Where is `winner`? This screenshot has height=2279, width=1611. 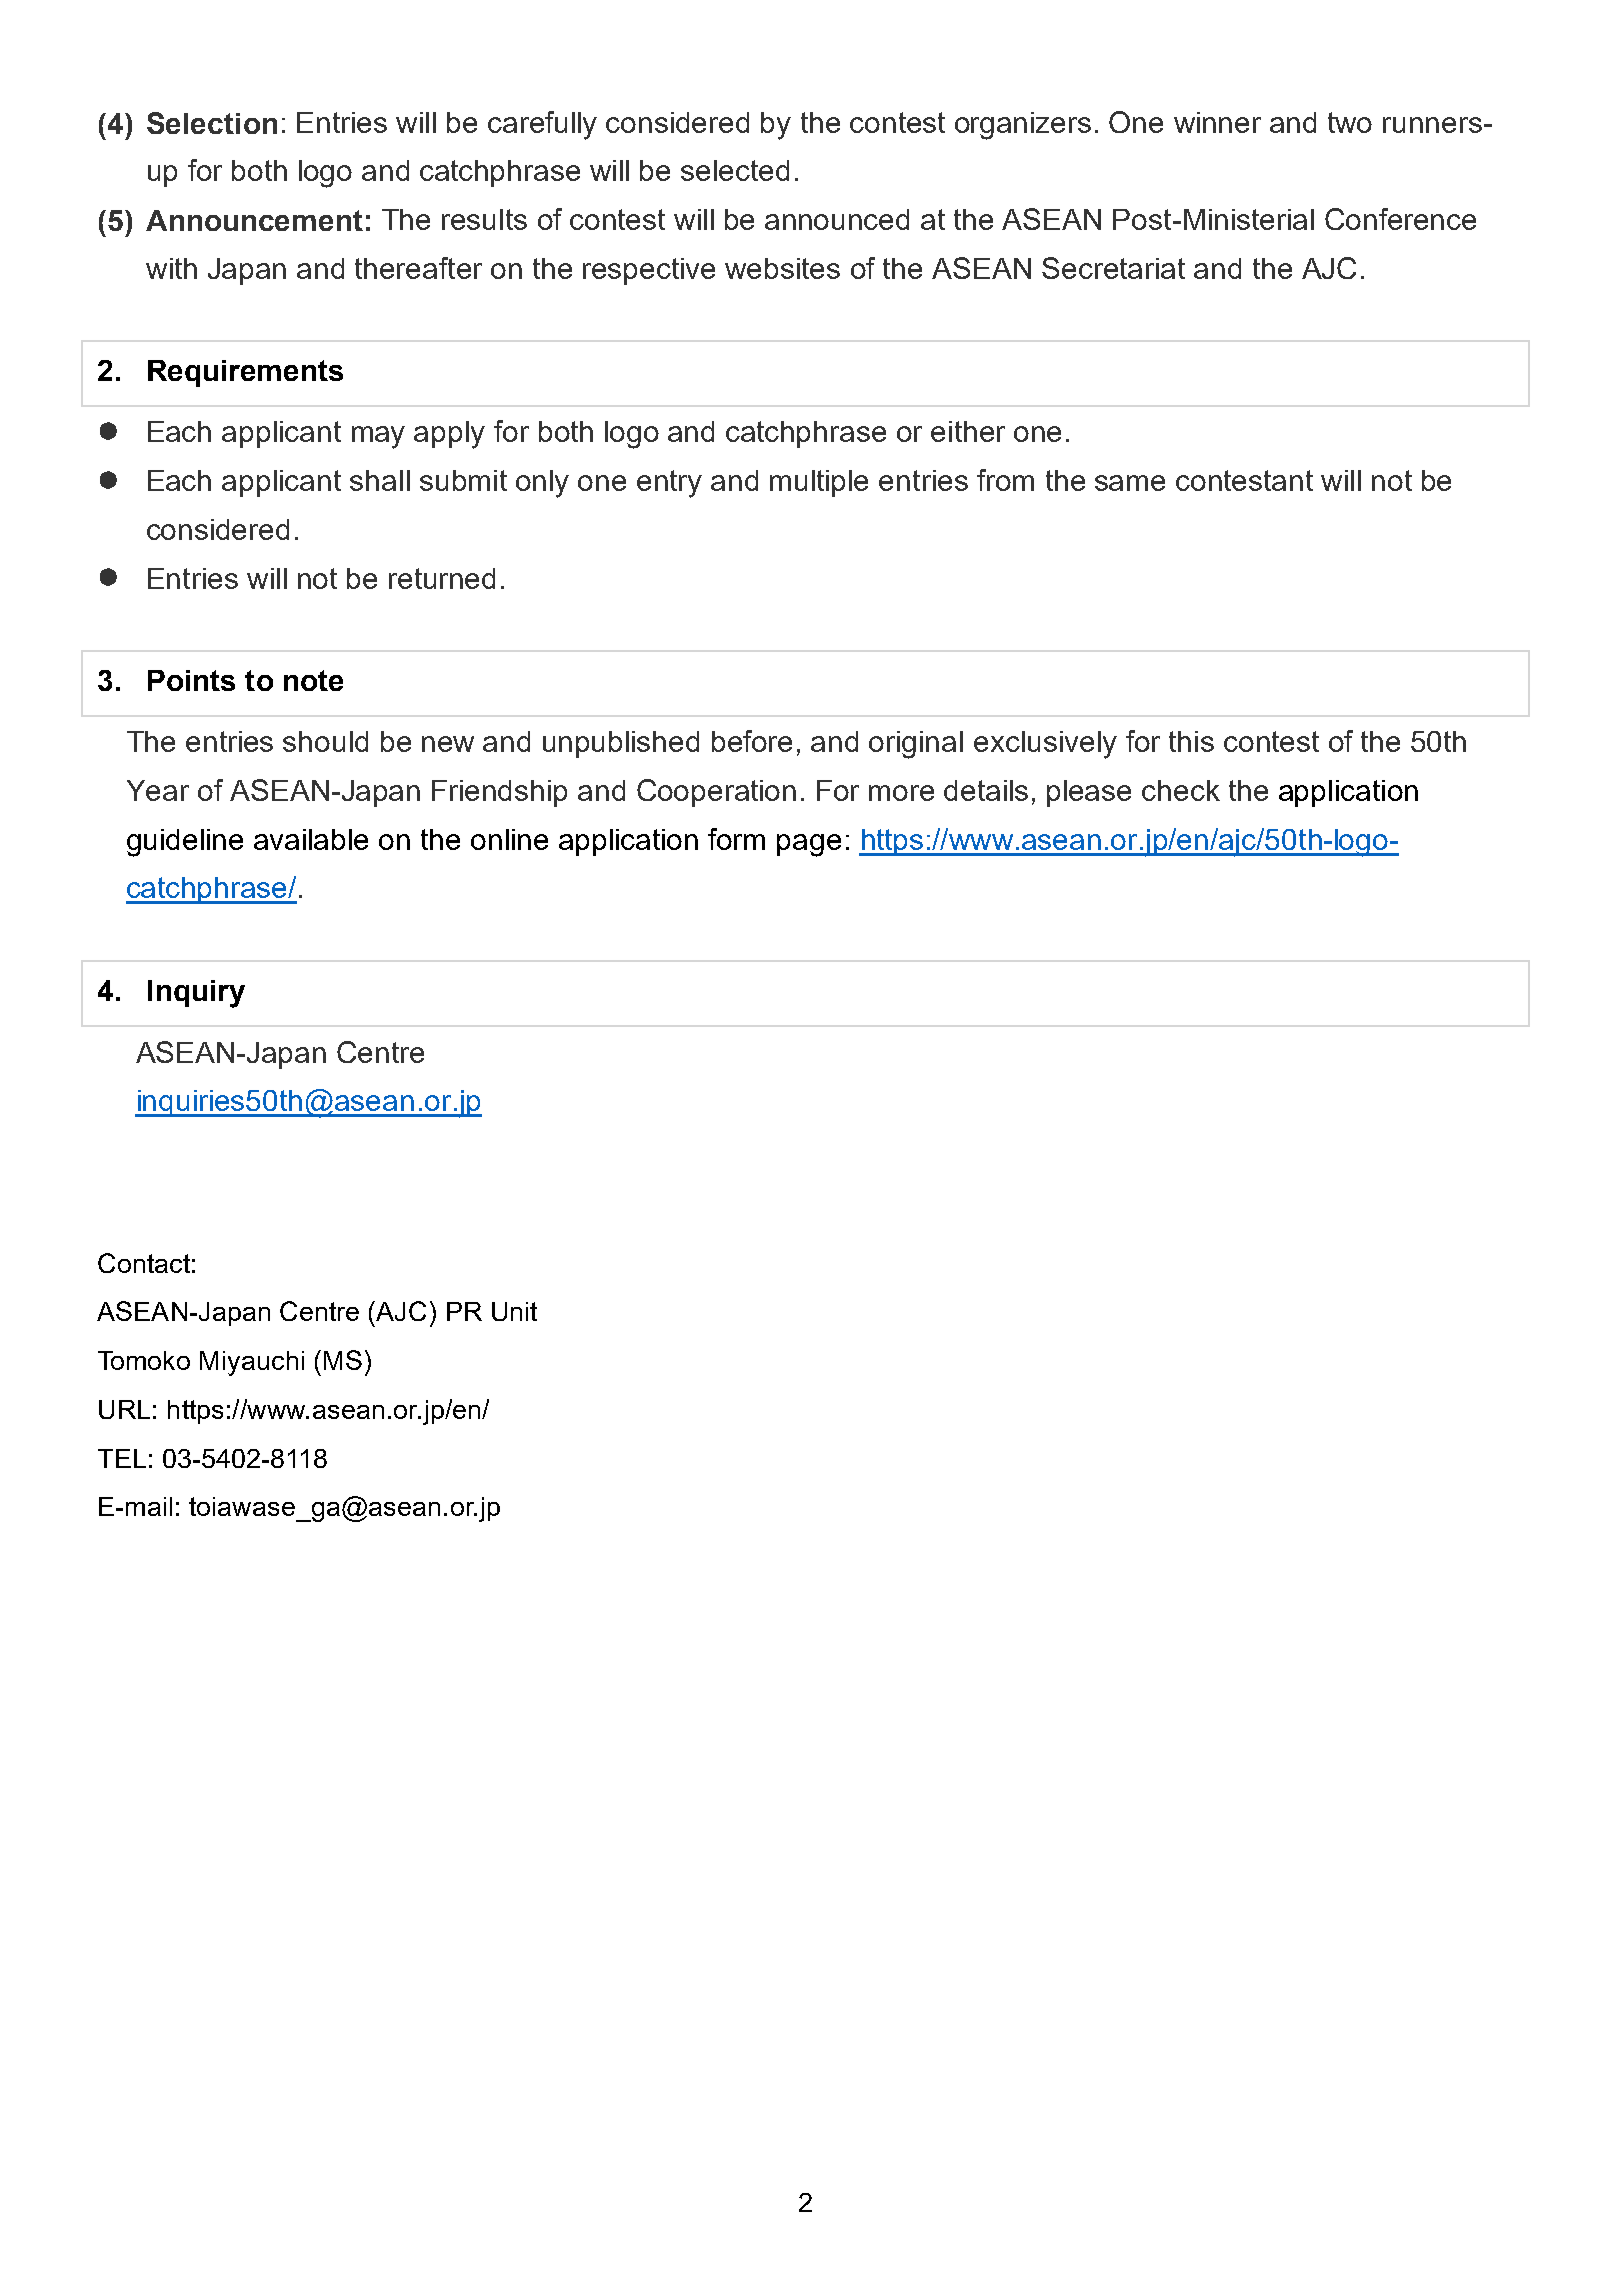 winner is located at coordinates (1217, 122).
